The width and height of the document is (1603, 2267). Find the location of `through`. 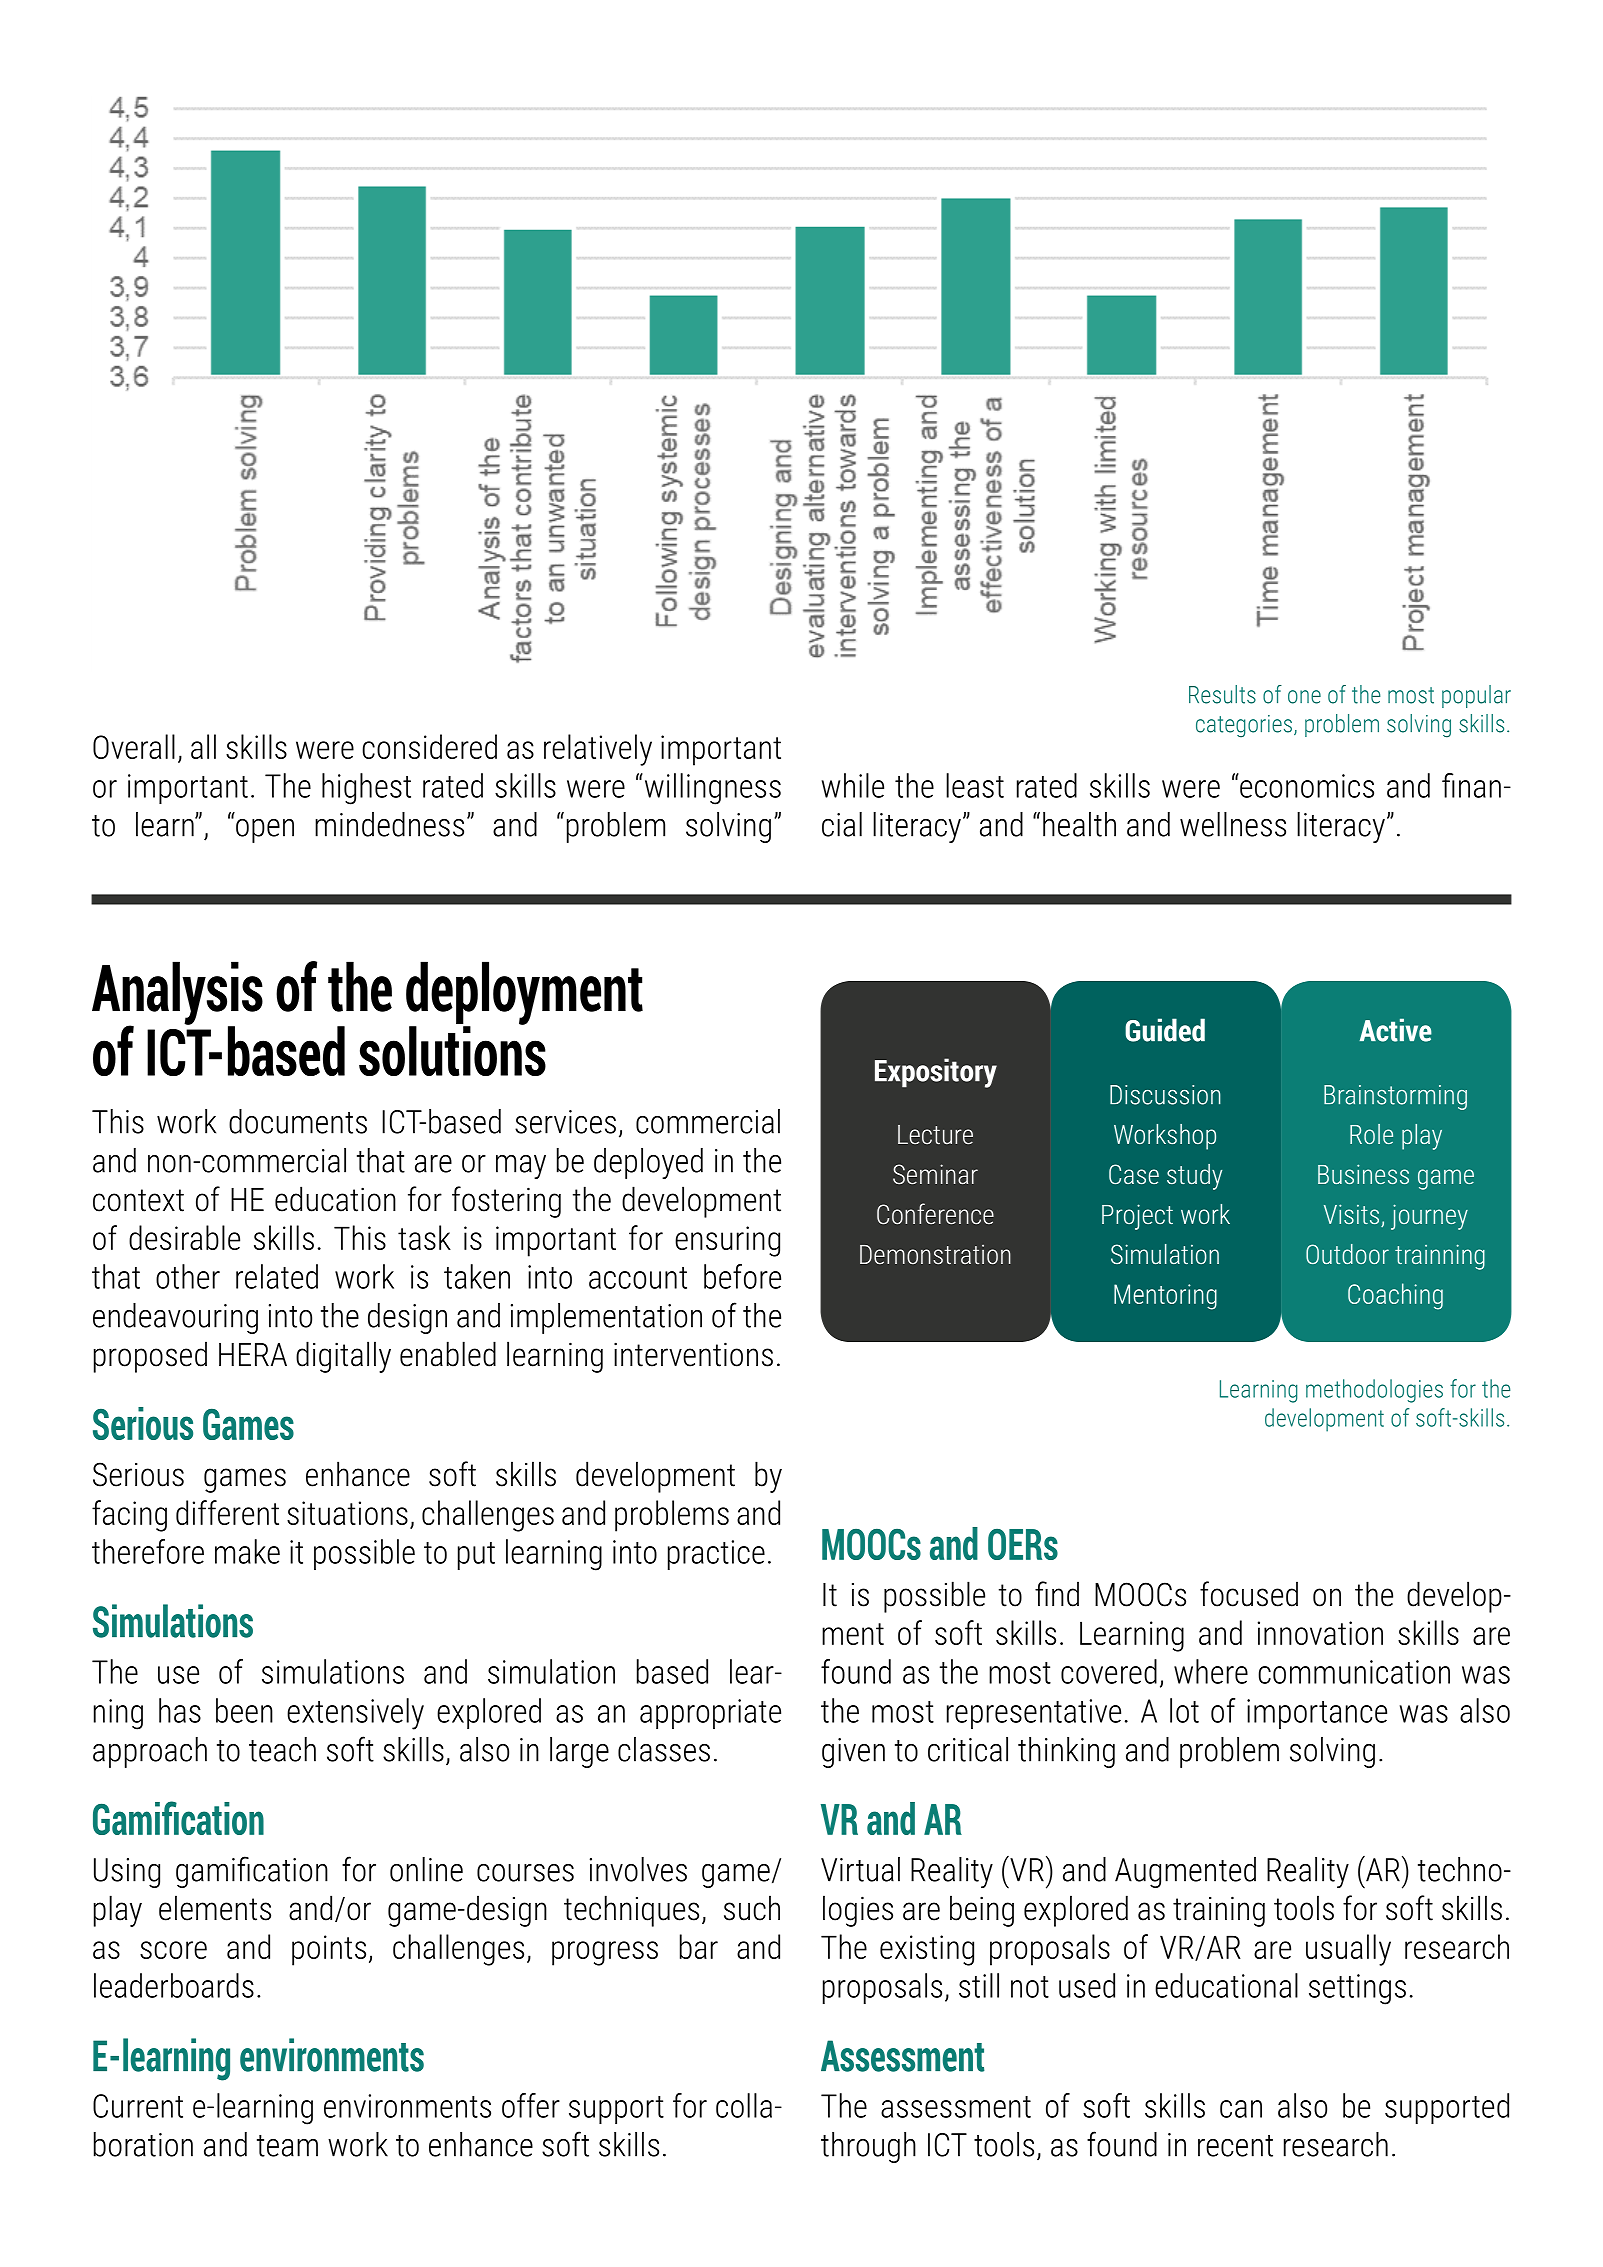

through is located at coordinates (868, 2147).
